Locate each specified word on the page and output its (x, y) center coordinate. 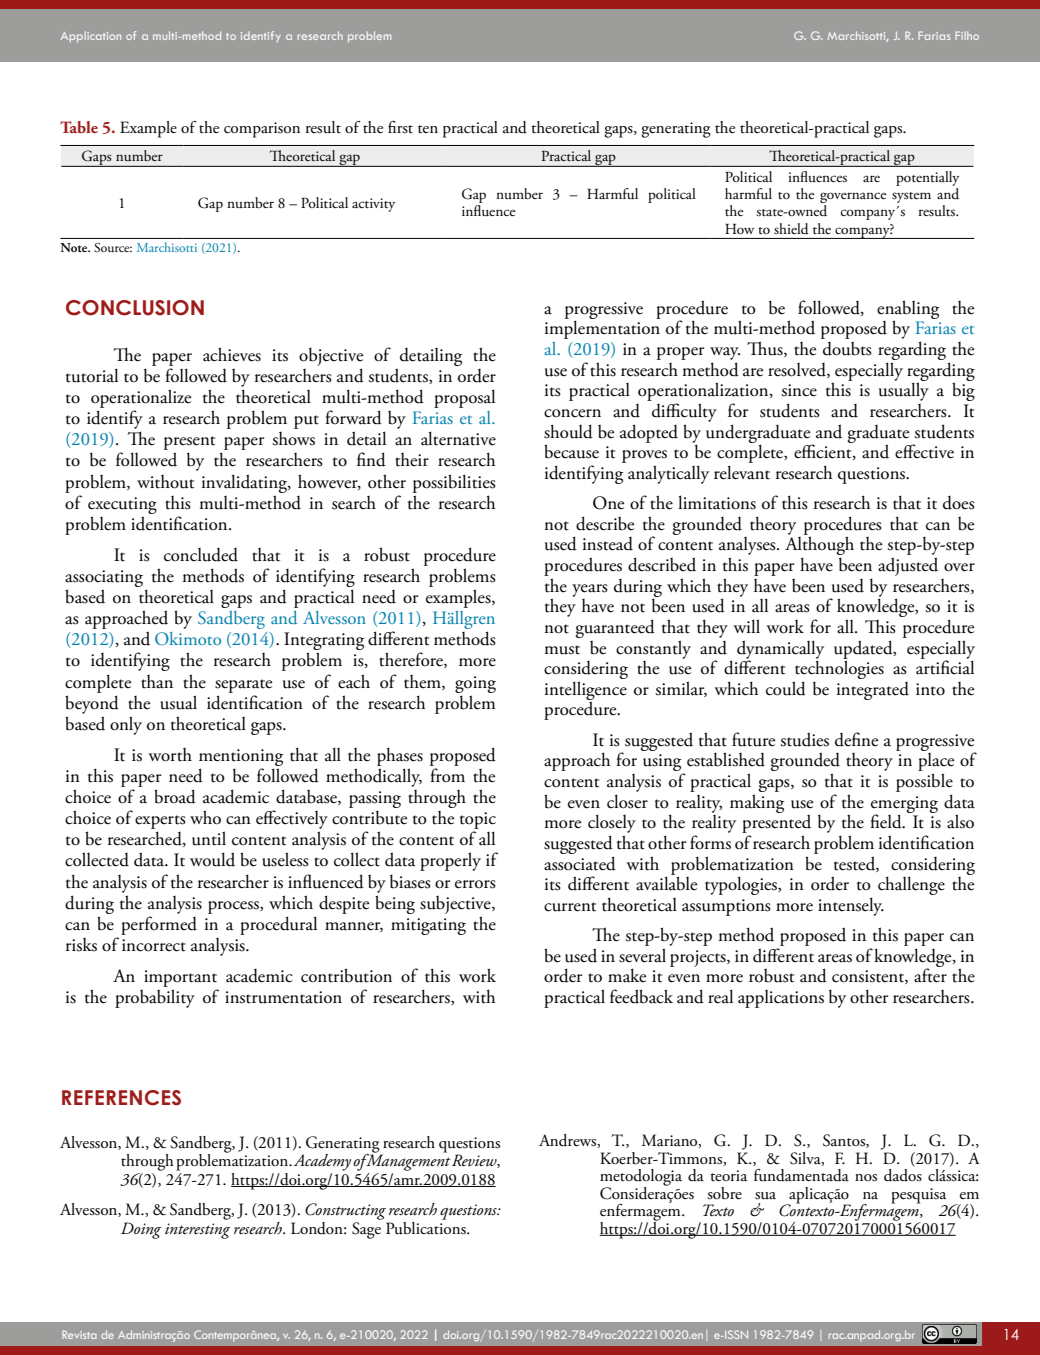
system (911, 197)
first (400, 127)
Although (819, 546)
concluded (201, 555)
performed (159, 925)
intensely (851, 906)
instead (608, 544)
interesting (197, 1231)
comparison (262, 130)
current (570, 907)
